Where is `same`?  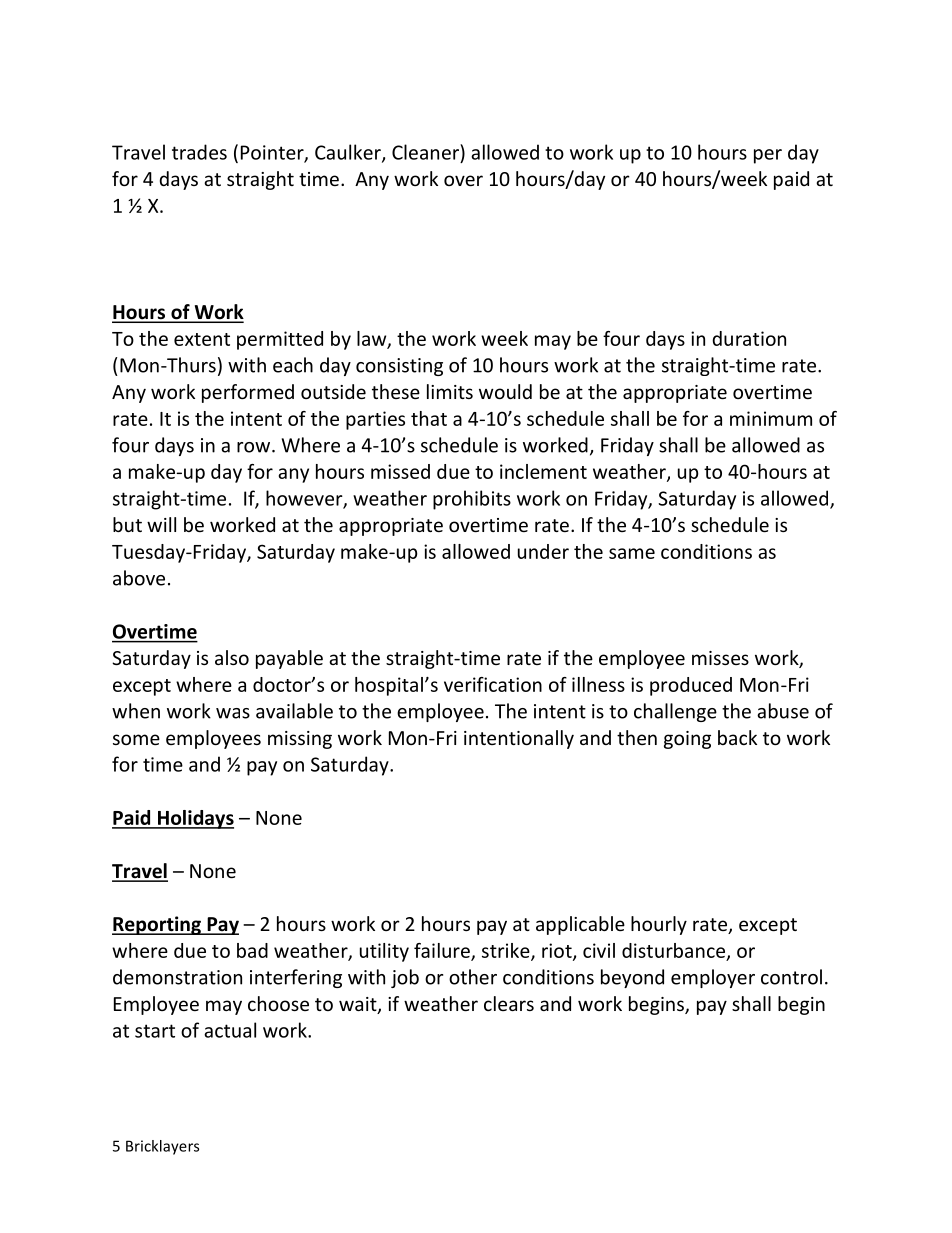 same is located at coordinates (632, 553).
